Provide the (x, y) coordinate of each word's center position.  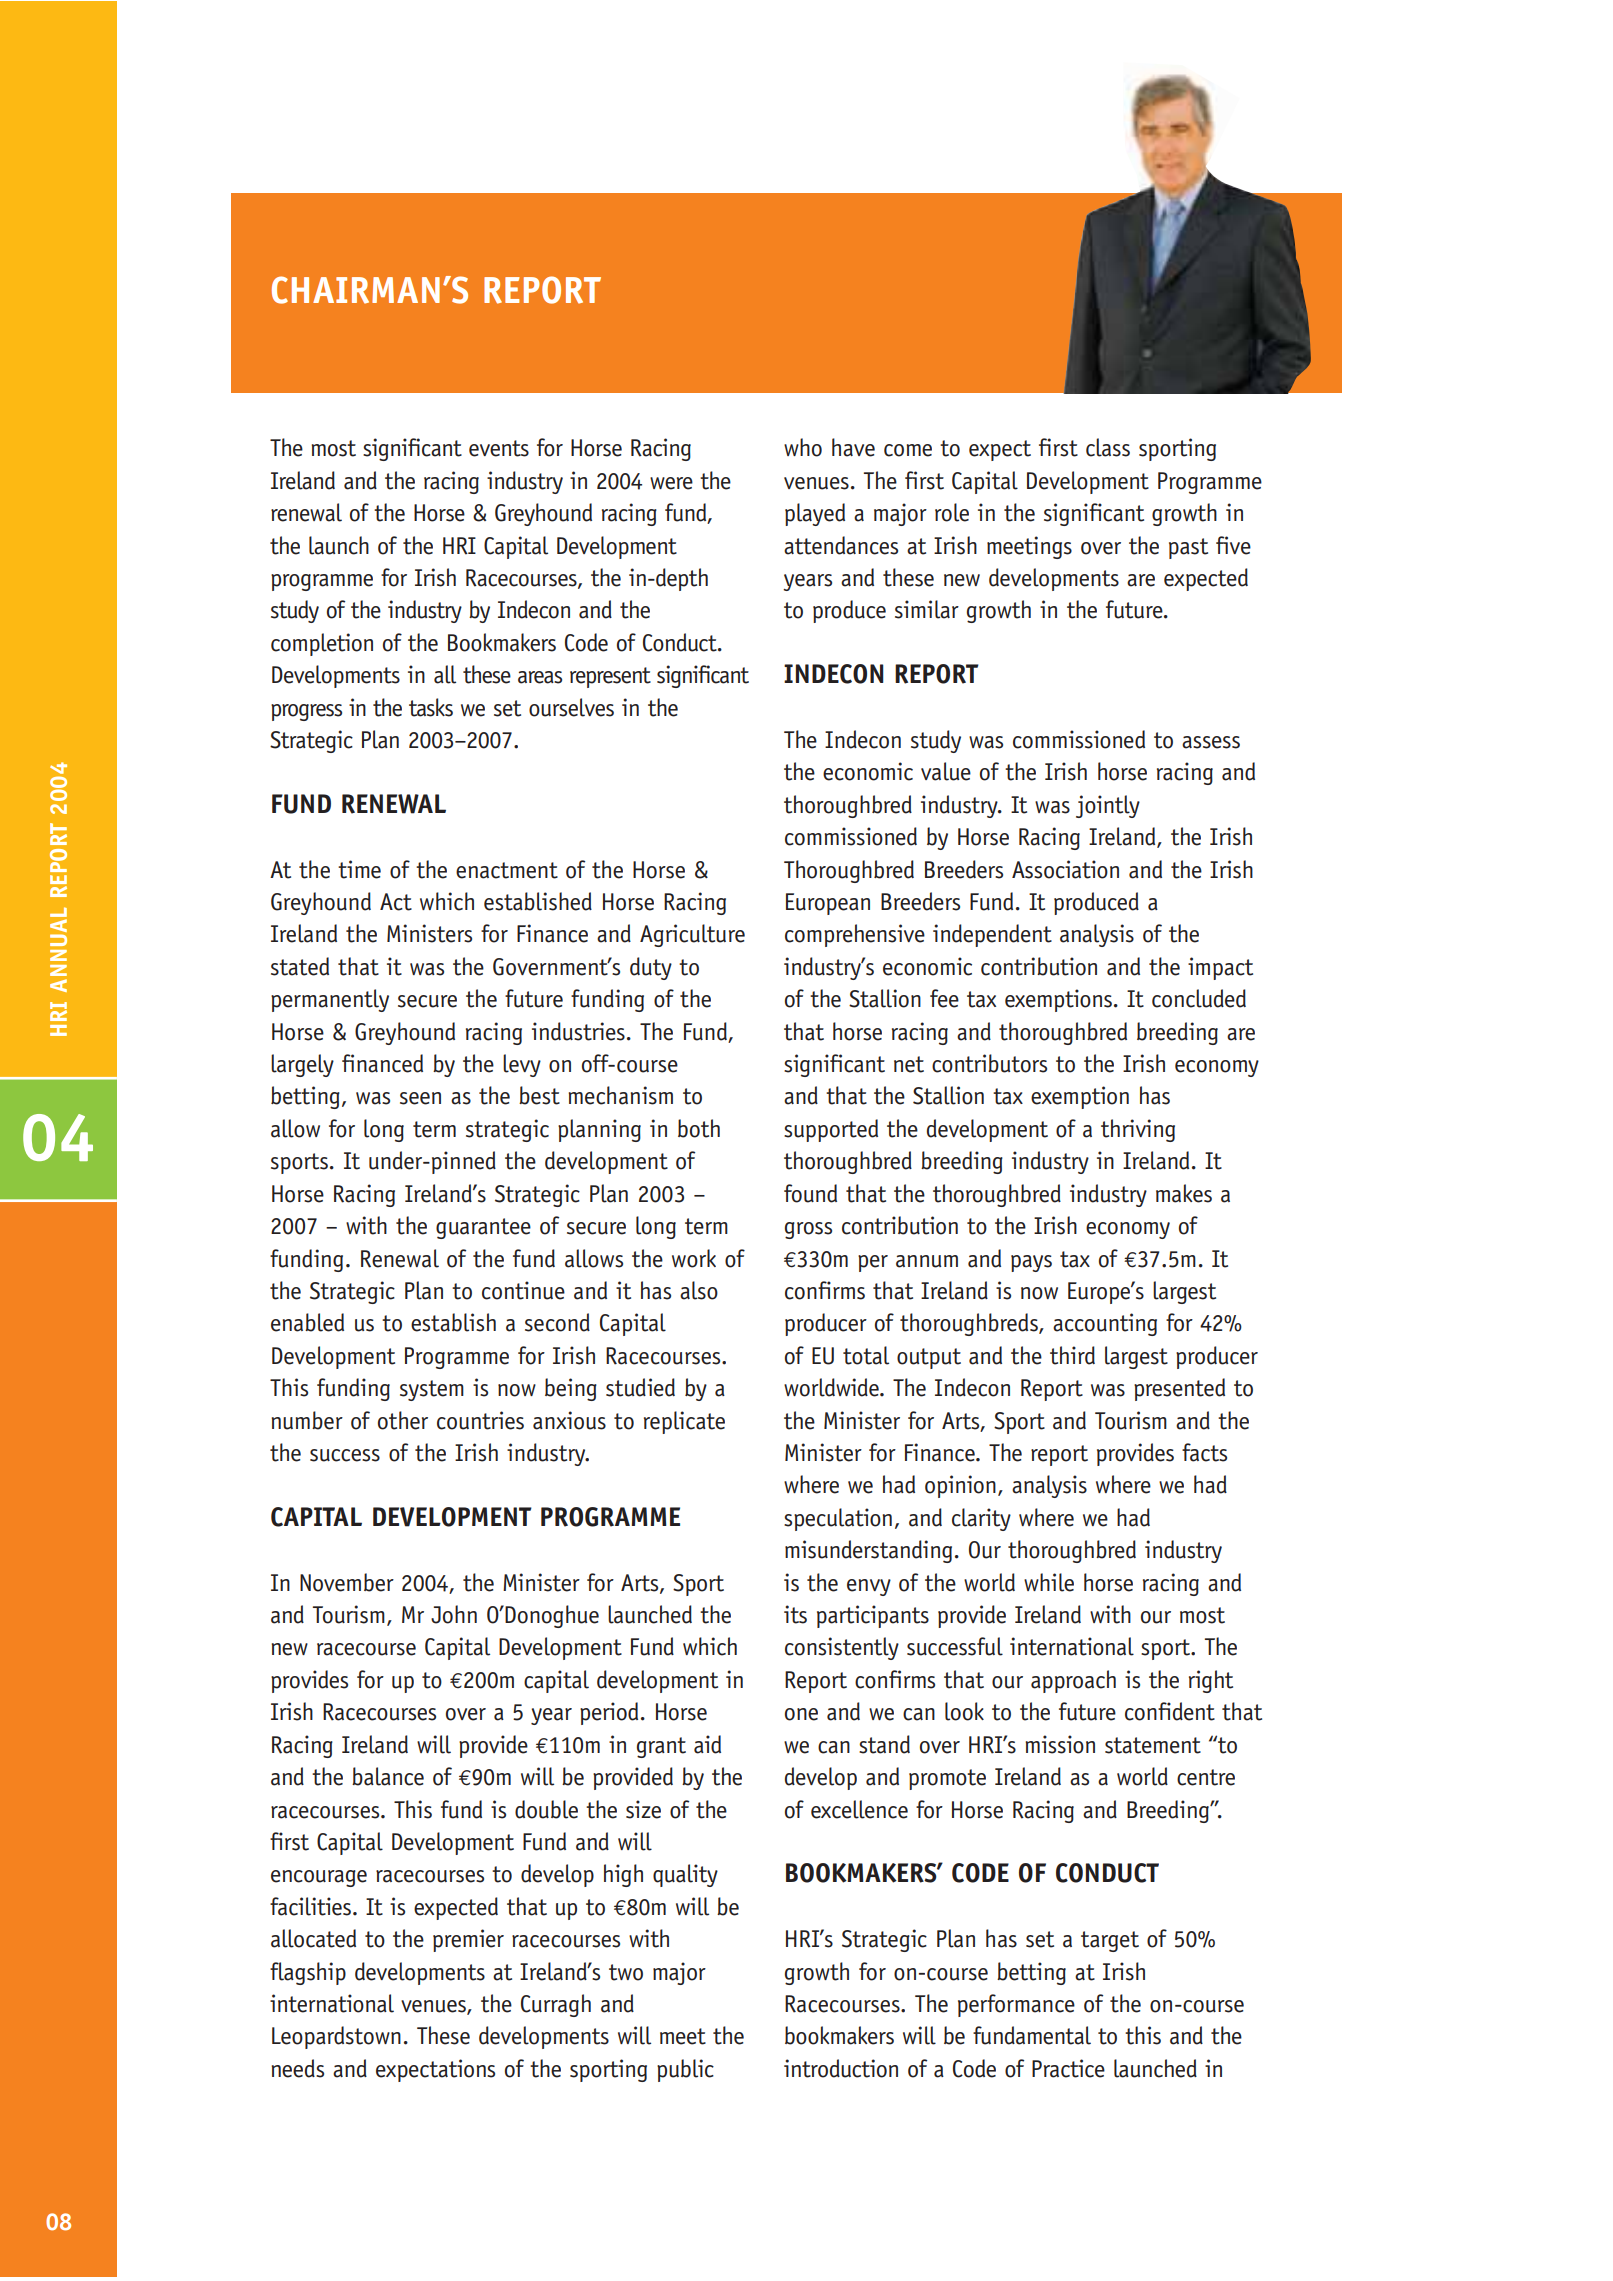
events (499, 448)
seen (420, 1098)
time (359, 869)
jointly (1108, 806)
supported (831, 1130)
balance (388, 1776)
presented (1179, 1389)
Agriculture (692, 935)
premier (468, 1940)
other (403, 1420)
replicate (684, 1422)
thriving (1138, 1130)
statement (1153, 1745)
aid (707, 1744)
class (1108, 447)
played (815, 514)
